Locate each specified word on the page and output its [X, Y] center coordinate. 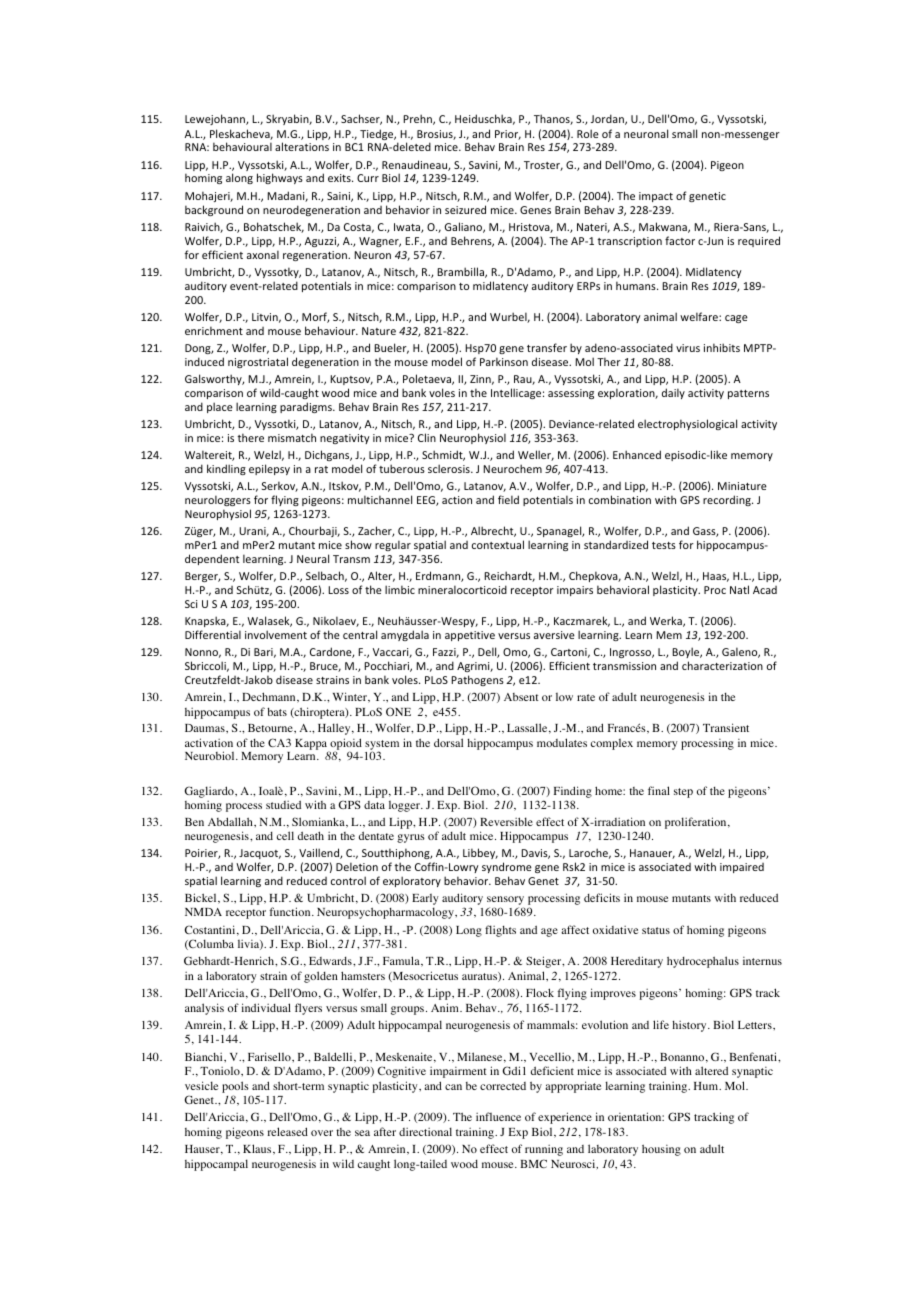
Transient [726, 727]
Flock [540, 992]
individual [266, 1007]
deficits [602, 897]
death [311, 835]
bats [277, 711]
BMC [533, 1163]
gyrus [411, 838]
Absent [521, 697]
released [288, 1131]
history [690, 1026]
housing [661, 1150]
